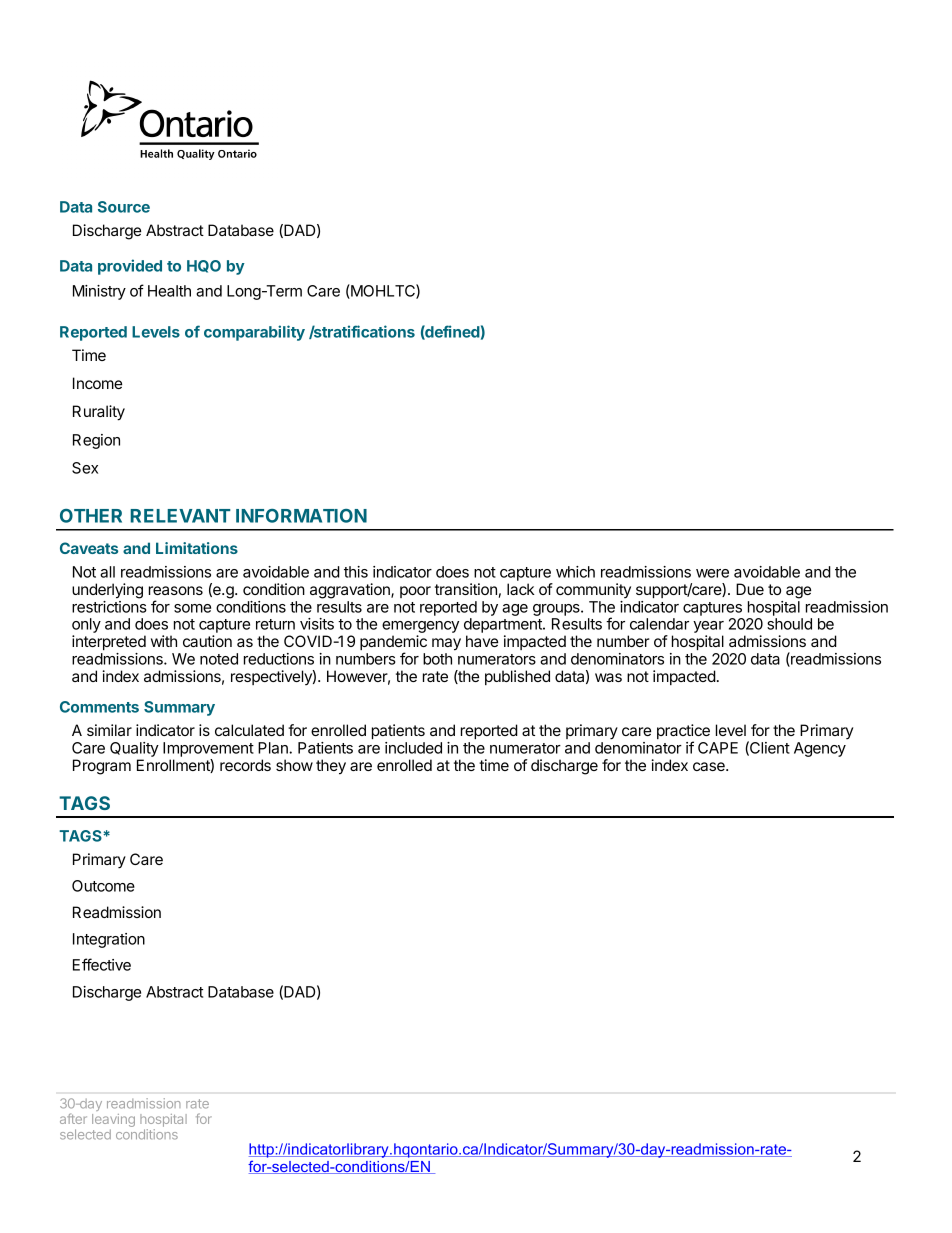  I want to click on Source, so click(124, 207).
